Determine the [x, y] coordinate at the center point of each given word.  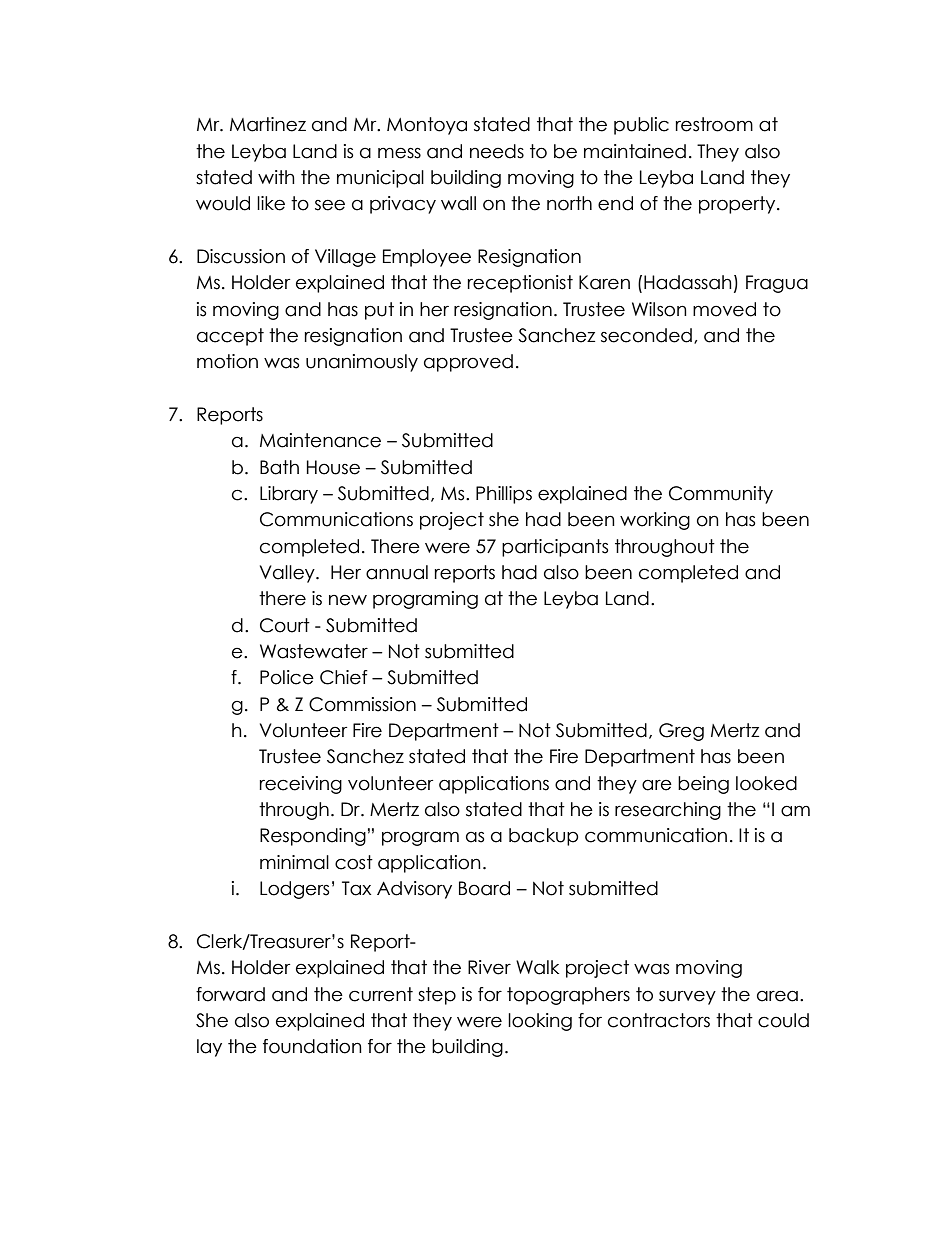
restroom [714, 124]
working [655, 521]
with [276, 177]
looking [540, 1022]
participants [555, 548]
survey [687, 997]
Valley [288, 574]
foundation [312, 1046]
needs [497, 151]
